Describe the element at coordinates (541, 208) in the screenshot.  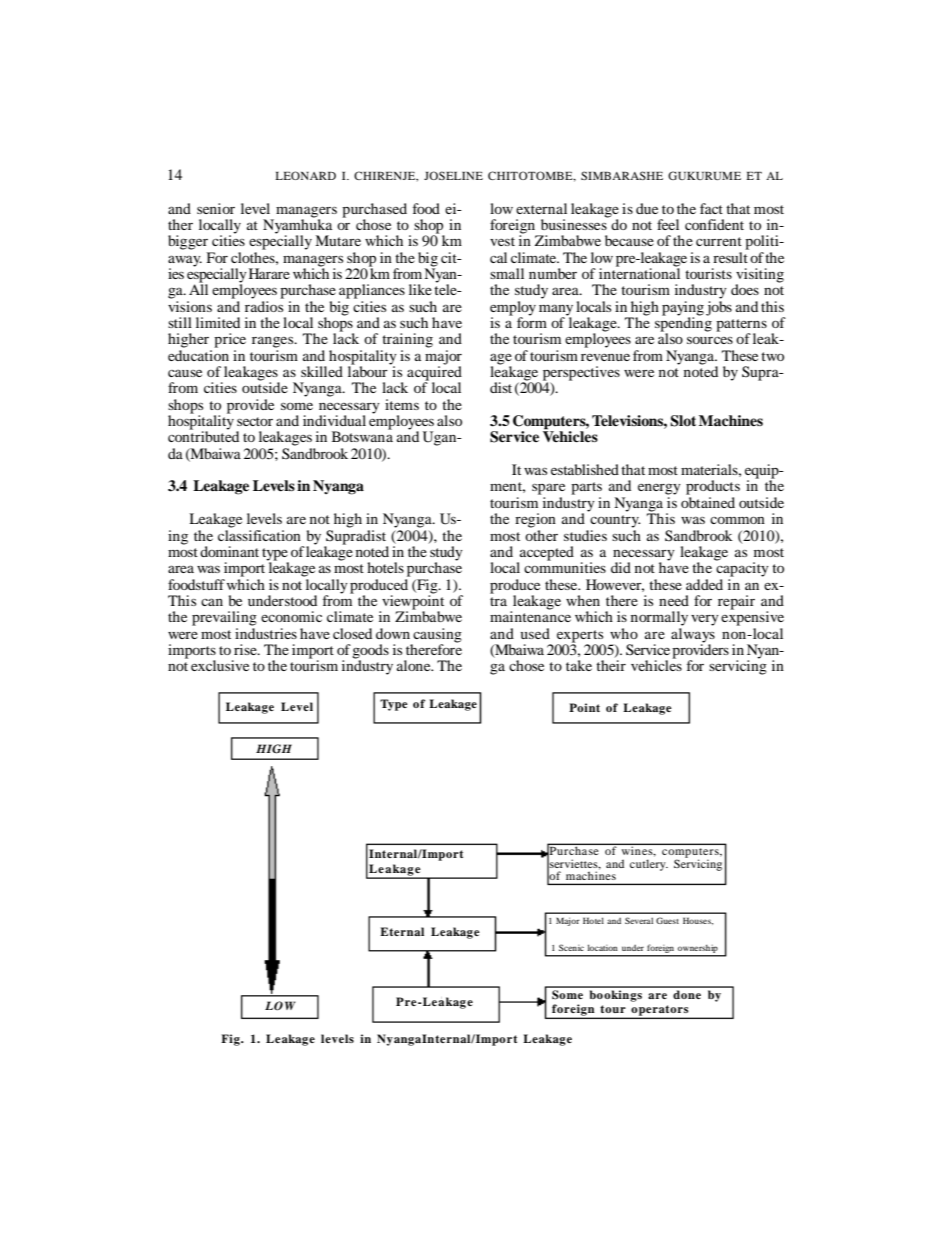
I see `external` at that location.
